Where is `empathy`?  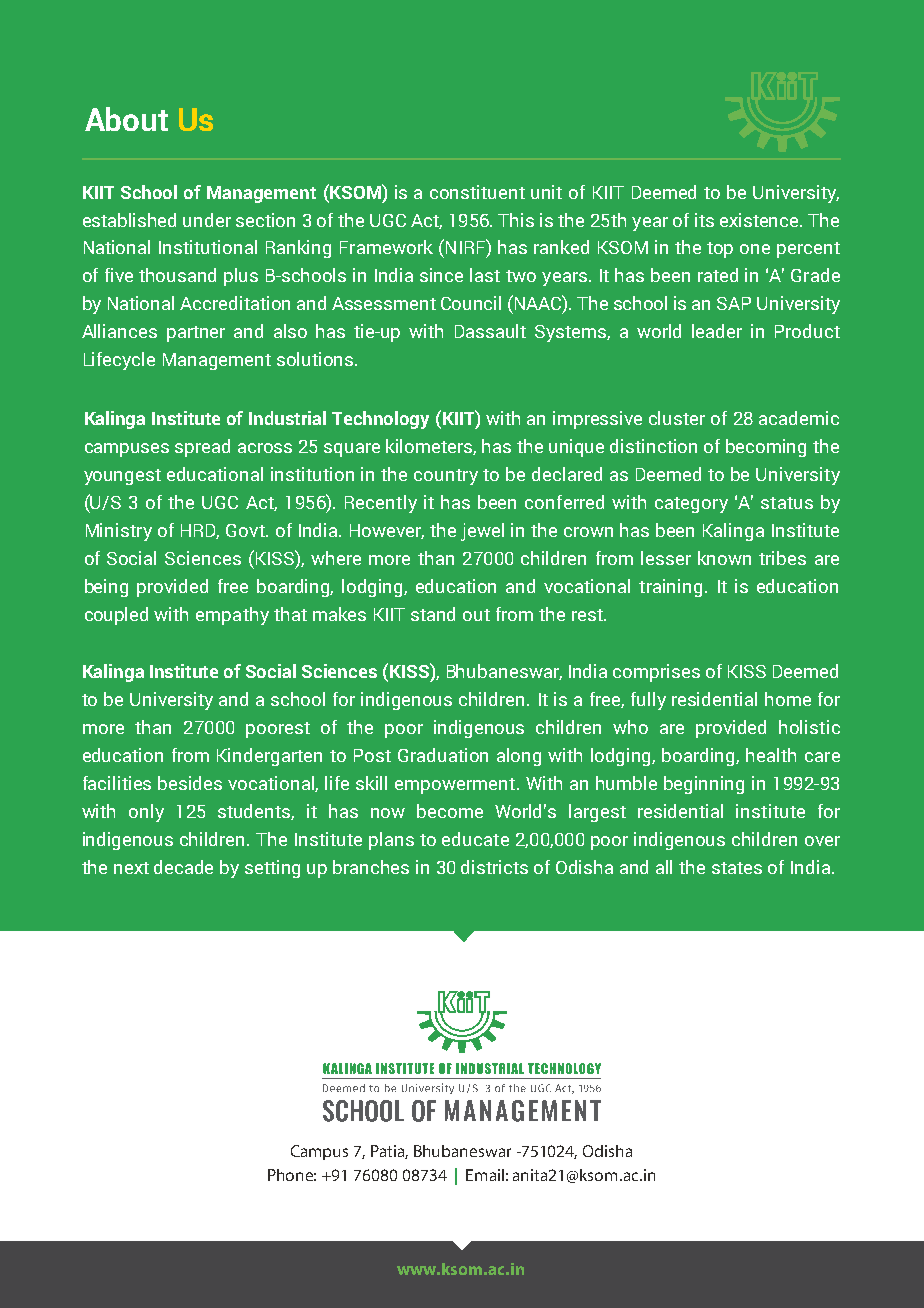 empathy is located at coordinates (232, 616).
